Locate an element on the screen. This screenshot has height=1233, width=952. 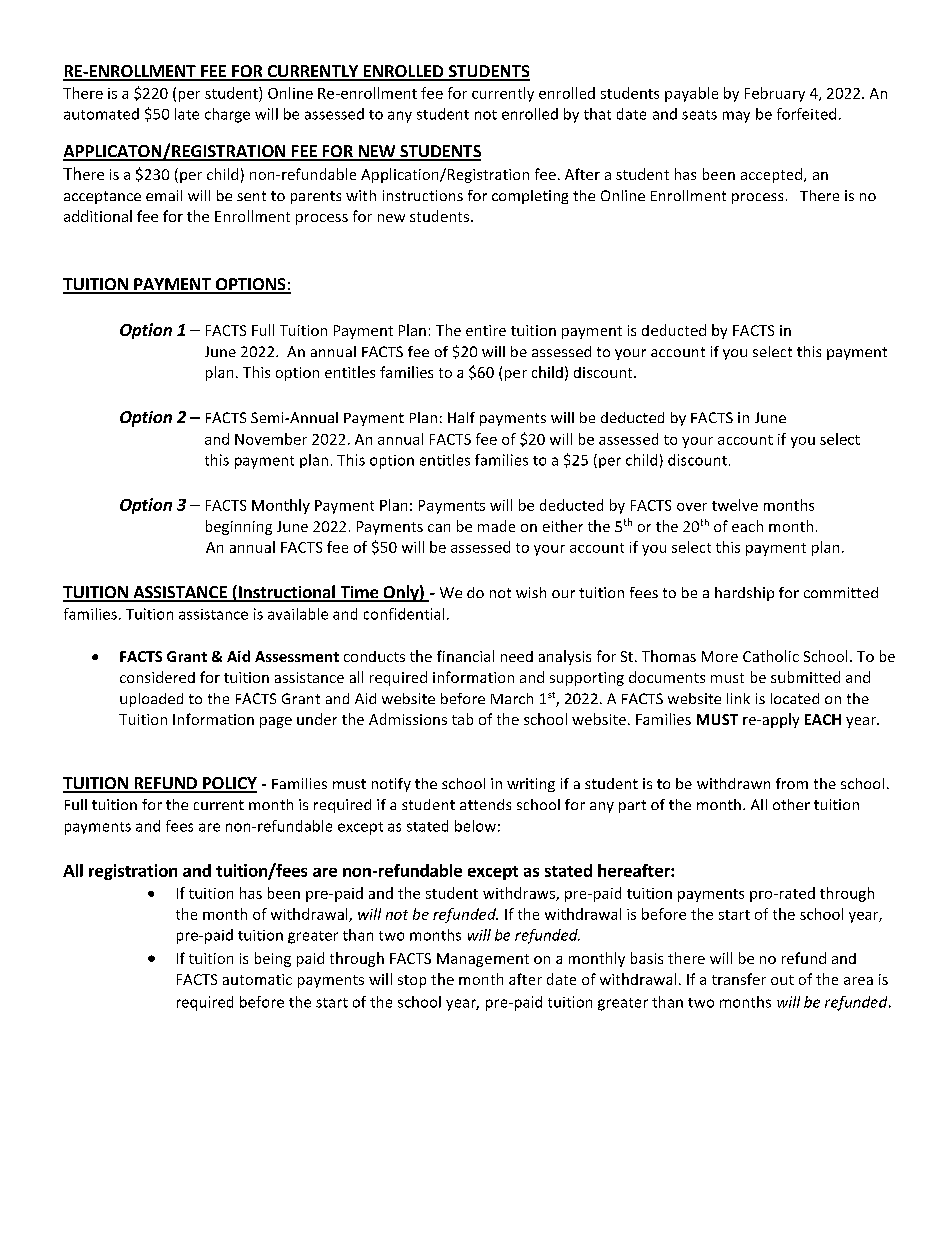
may is located at coordinates (736, 117).
